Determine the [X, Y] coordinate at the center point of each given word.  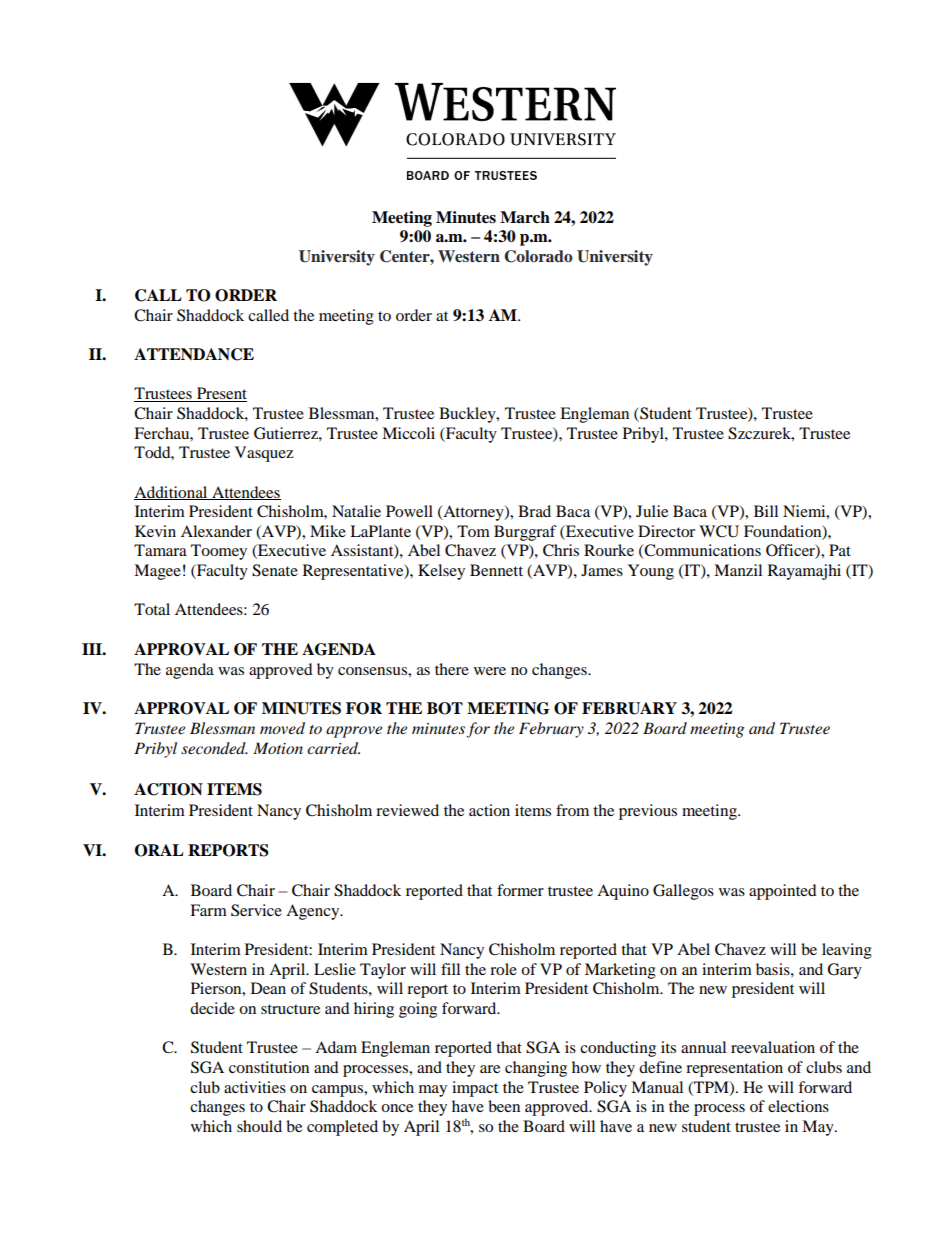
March [525, 217]
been [504, 1106]
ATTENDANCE [194, 354]
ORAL [159, 850]
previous [648, 812]
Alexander [216, 531]
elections [798, 1106]
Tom [473, 531]
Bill [766, 511]
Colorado [538, 256]
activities [255, 1087]
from [572, 810]
